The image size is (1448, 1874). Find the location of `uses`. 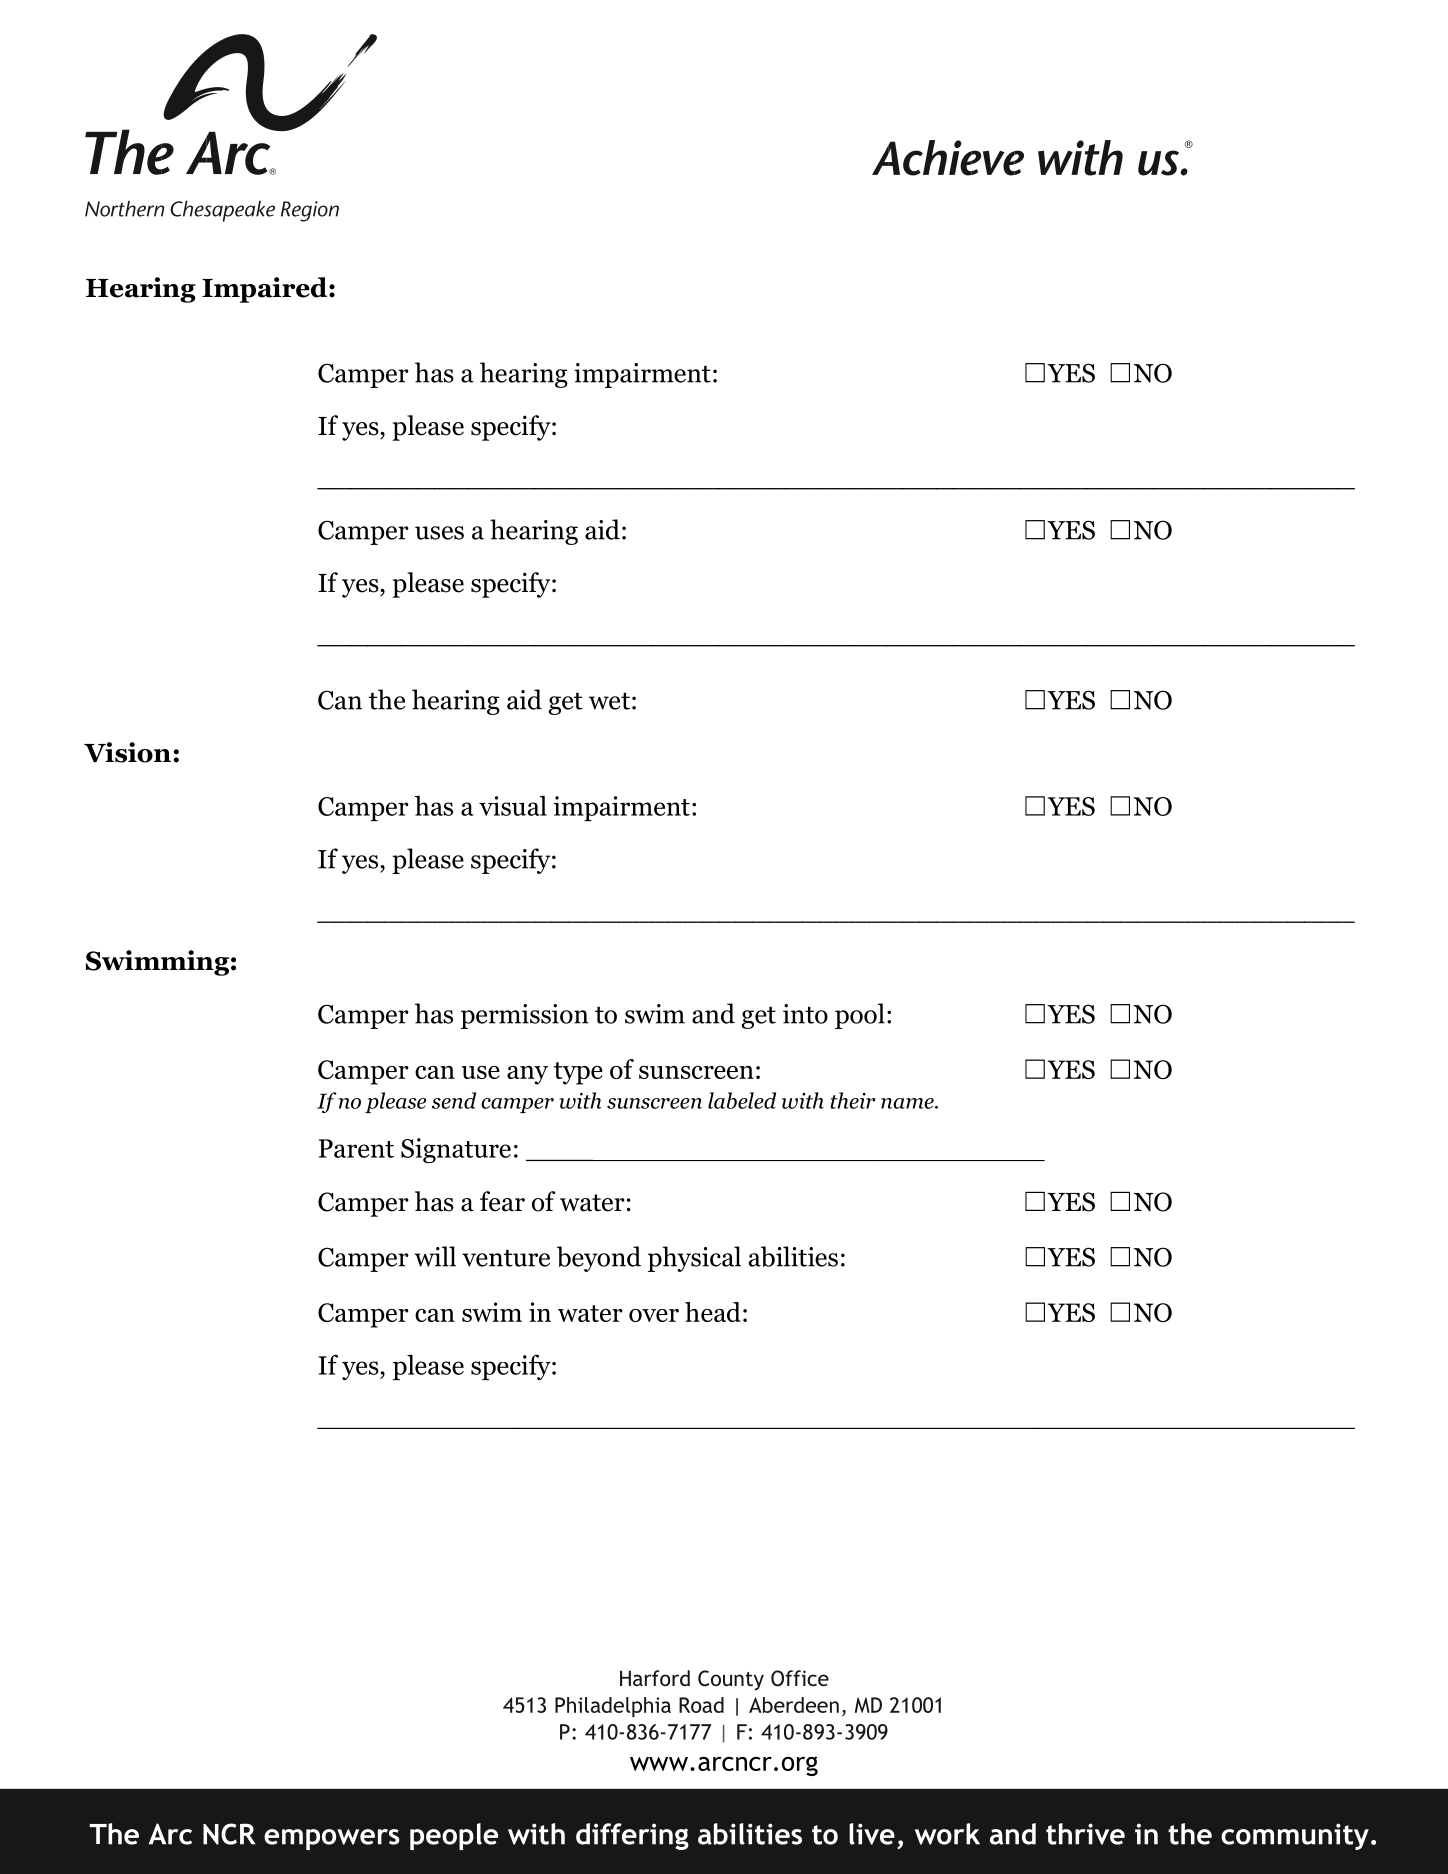

uses is located at coordinates (439, 533).
